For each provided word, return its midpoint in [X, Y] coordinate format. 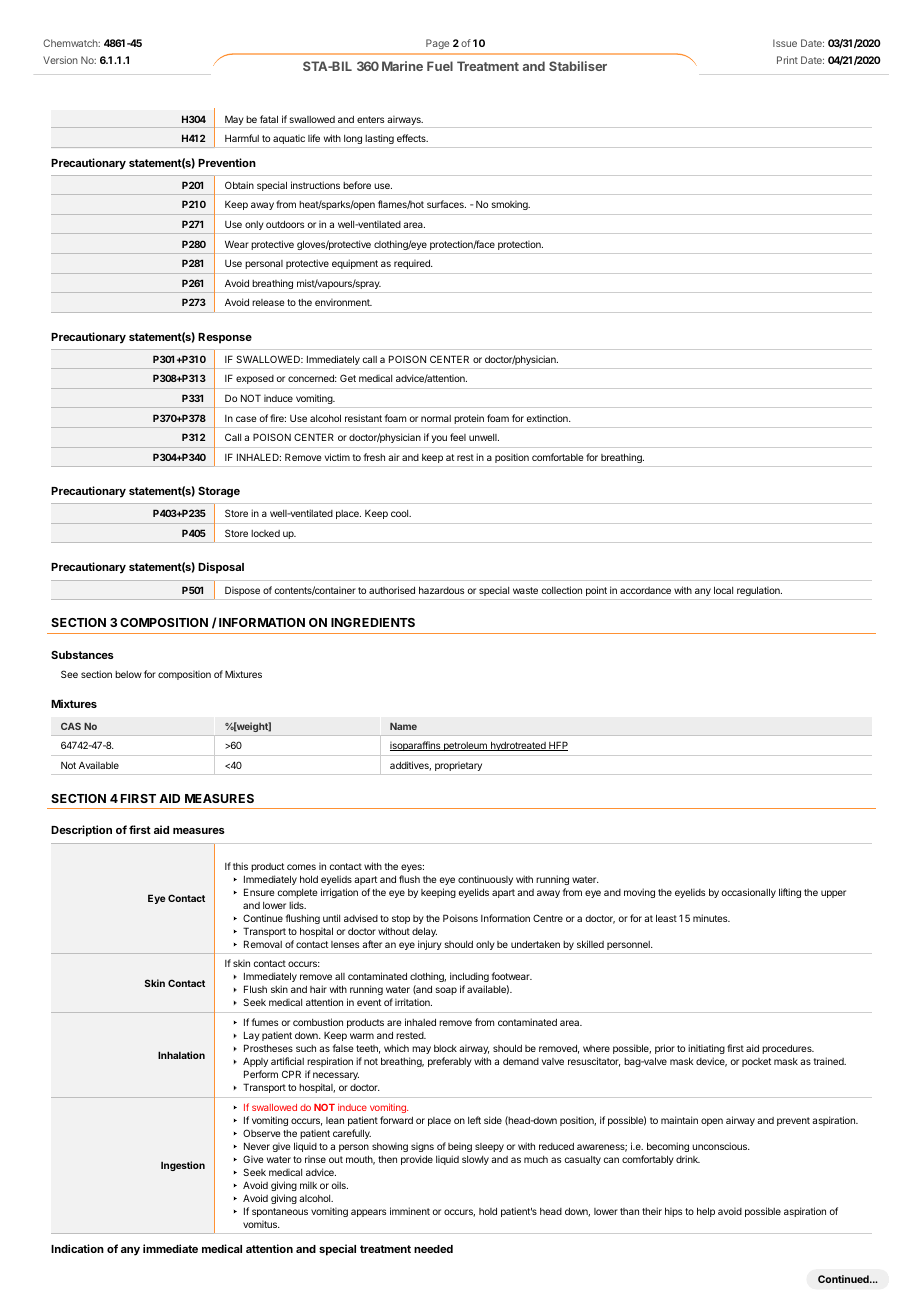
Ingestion [183, 1166]
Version [60, 60]
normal [436, 418]
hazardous [441, 590]
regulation [759, 591]
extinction [548, 418]
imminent [410, 1211]
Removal [263, 944]
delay [424, 932]
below [128, 674]
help [706, 1212]
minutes [711, 918]
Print [787, 60]
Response [225, 338]
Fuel [440, 66]
